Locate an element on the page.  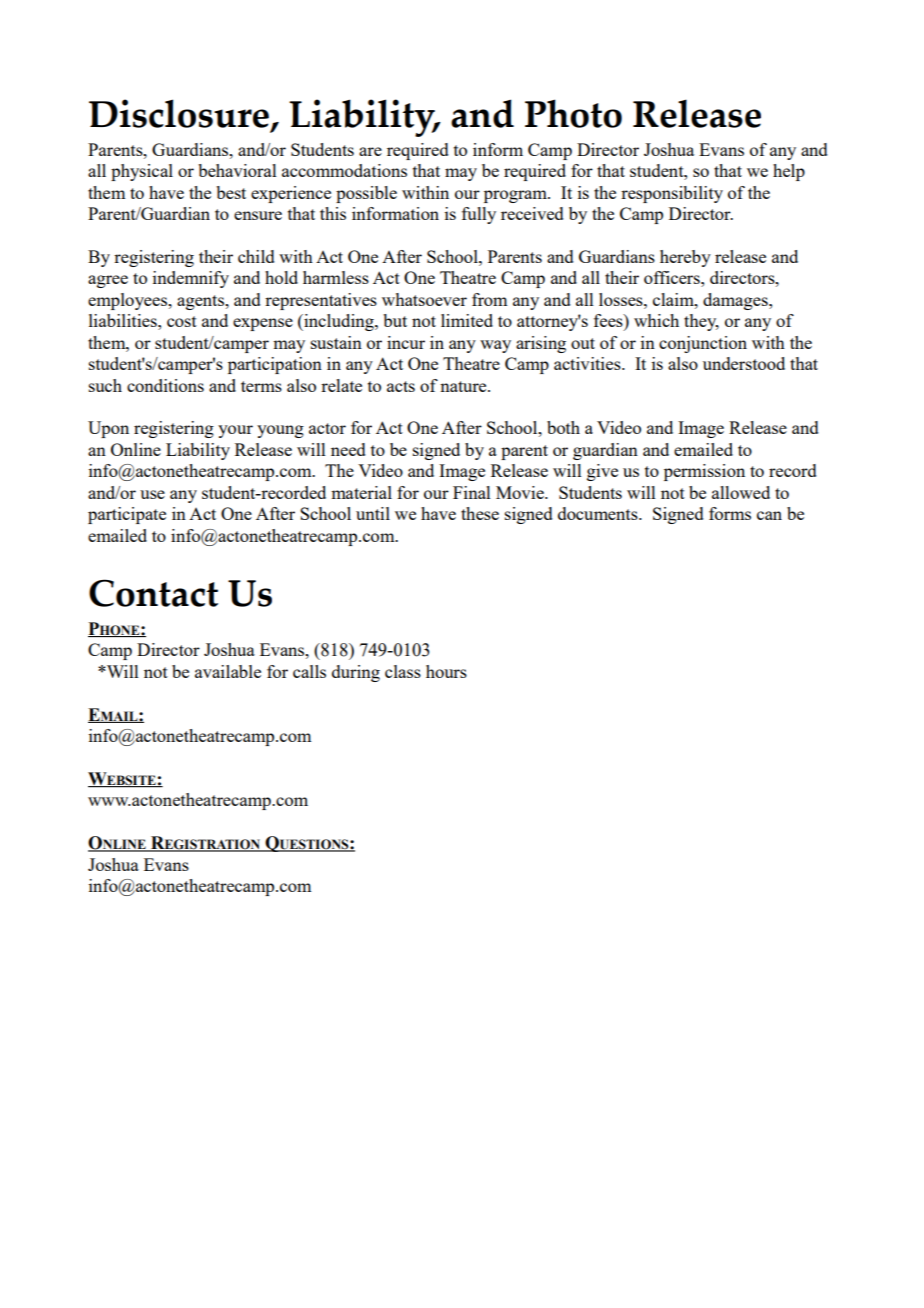
hours is located at coordinates (446, 671).
